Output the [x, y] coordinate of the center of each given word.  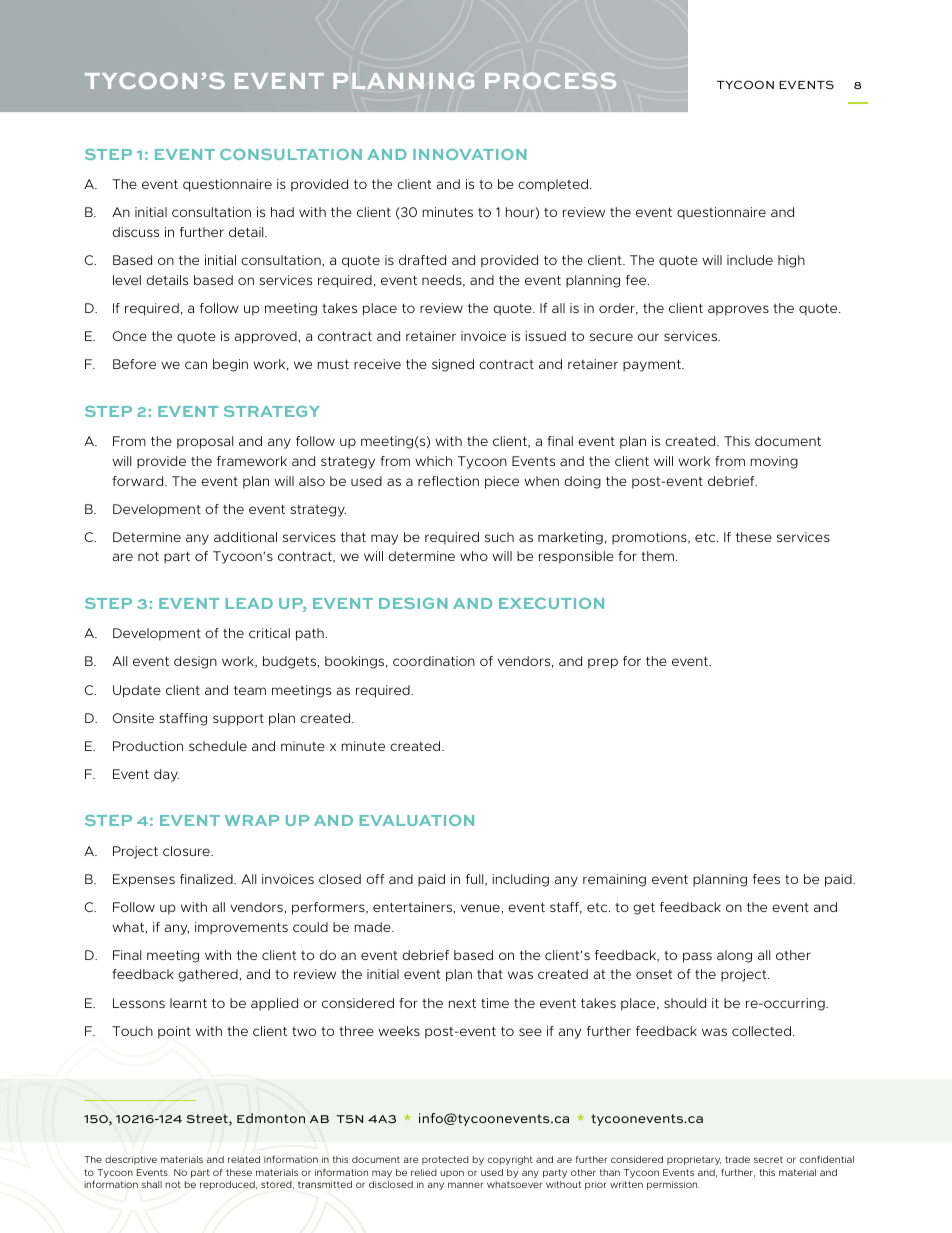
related [244, 1159]
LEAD [249, 603]
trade [737, 1159]
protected [445, 1160]
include [750, 260]
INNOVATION [470, 154]
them [657, 556]
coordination [434, 661]
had [282, 212]
